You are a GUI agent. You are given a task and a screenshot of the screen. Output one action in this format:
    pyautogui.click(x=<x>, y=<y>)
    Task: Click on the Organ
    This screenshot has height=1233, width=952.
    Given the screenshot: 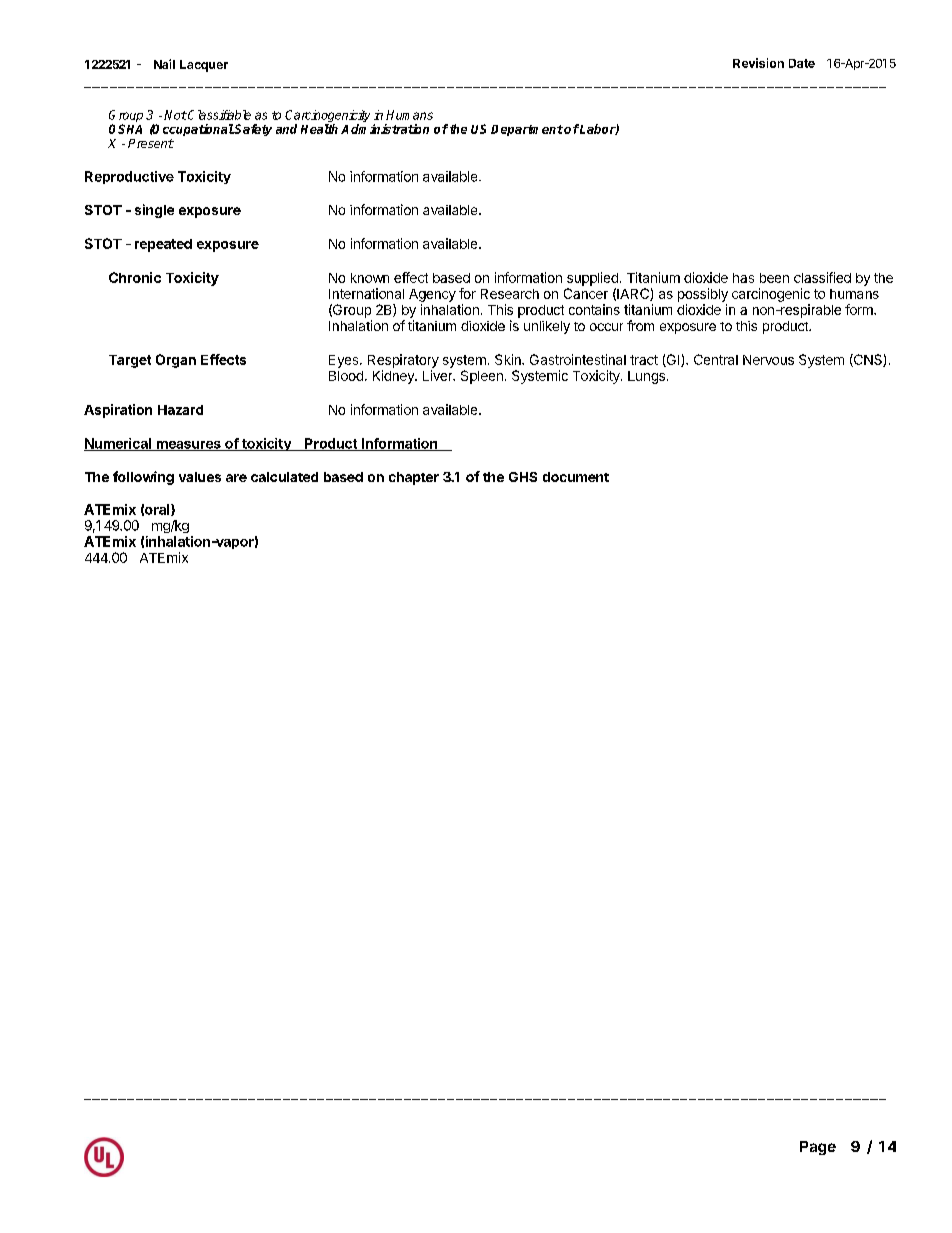 What is the action you would take?
    pyautogui.click(x=176, y=361)
